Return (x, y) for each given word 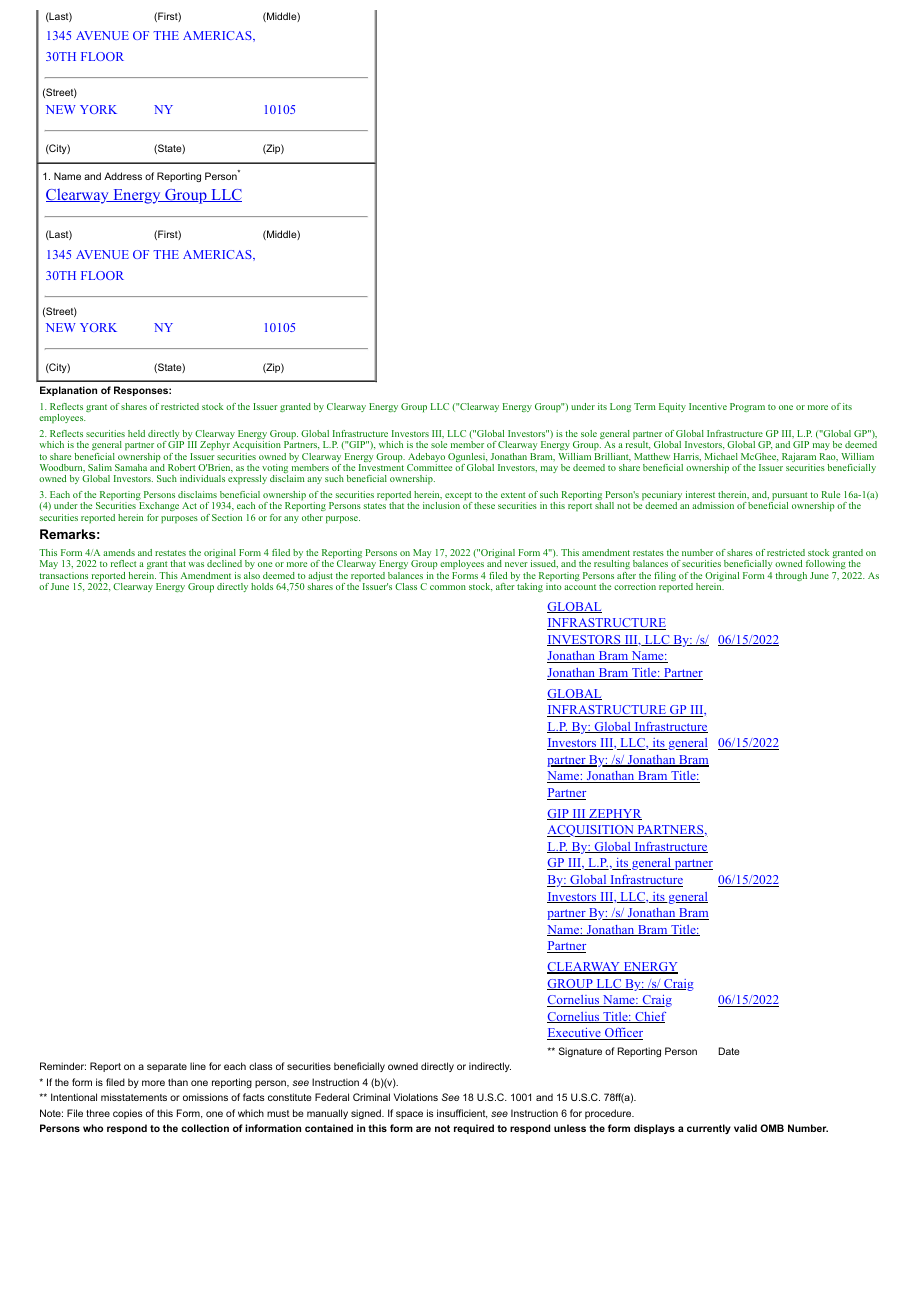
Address (123, 176)
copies (128, 1114)
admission (713, 505)
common (448, 587)
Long (620, 407)
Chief (649, 1017)
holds (262, 586)
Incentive (708, 406)
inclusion (441, 505)
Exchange (159, 506)
